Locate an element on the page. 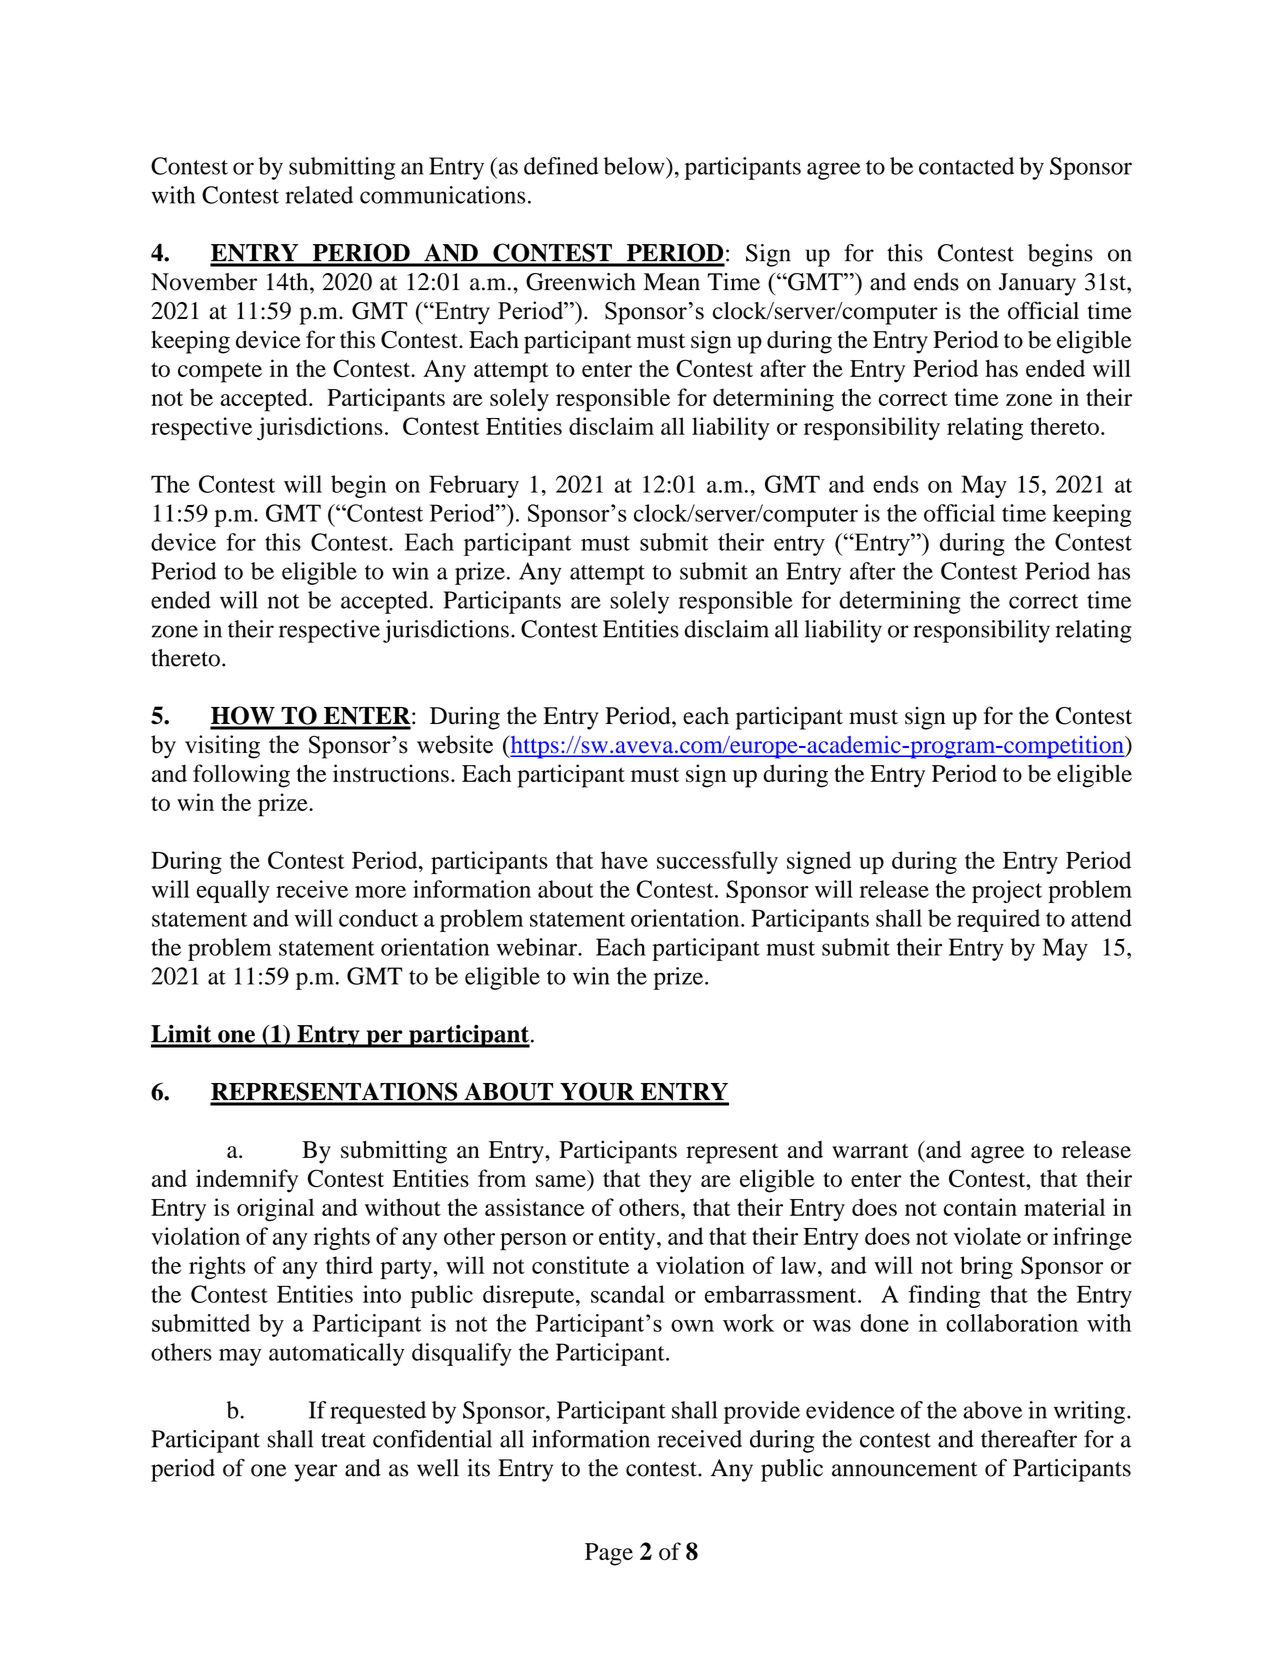  contain is located at coordinates (980, 1207).
